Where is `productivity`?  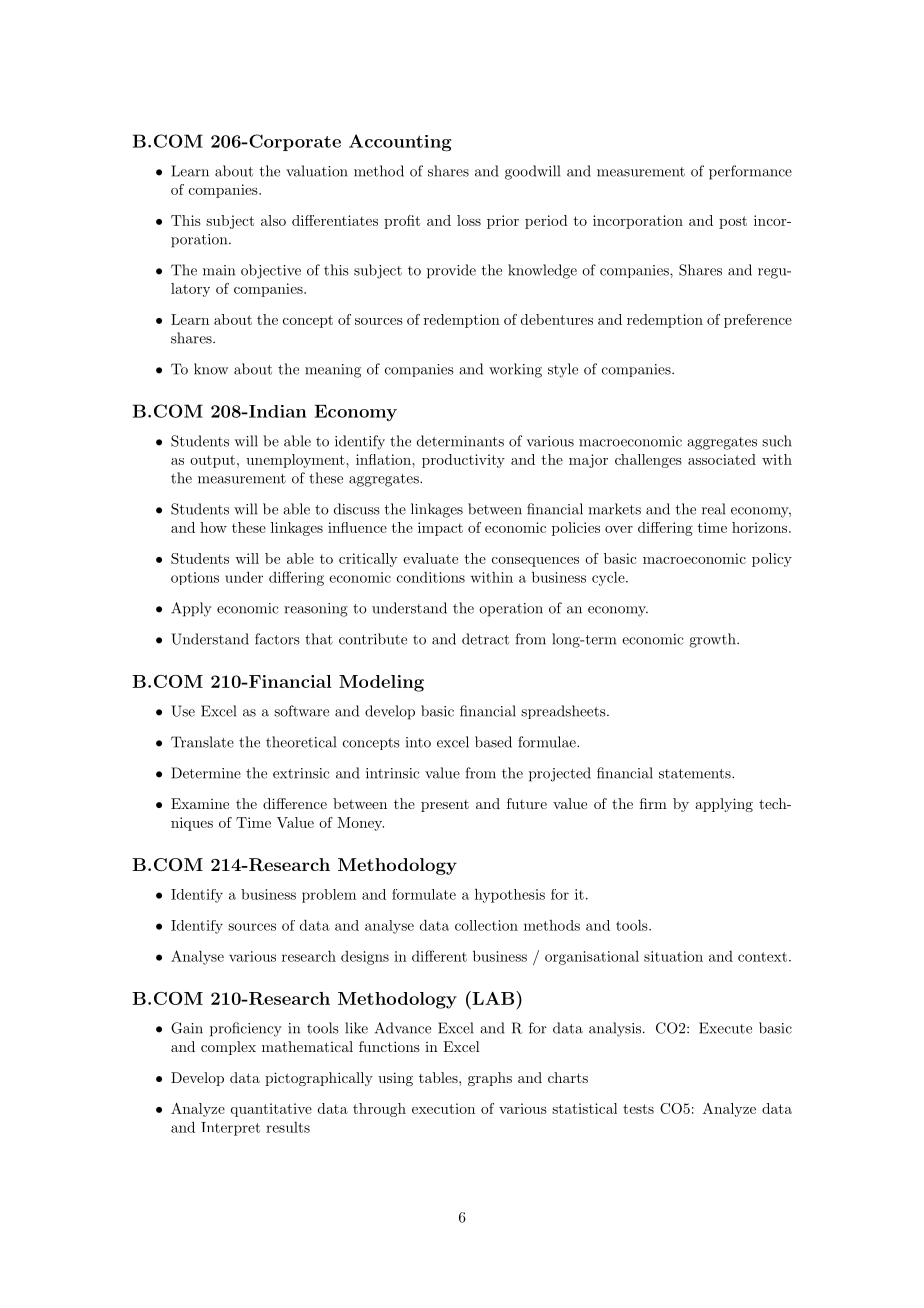
productivity is located at coordinates (463, 461).
